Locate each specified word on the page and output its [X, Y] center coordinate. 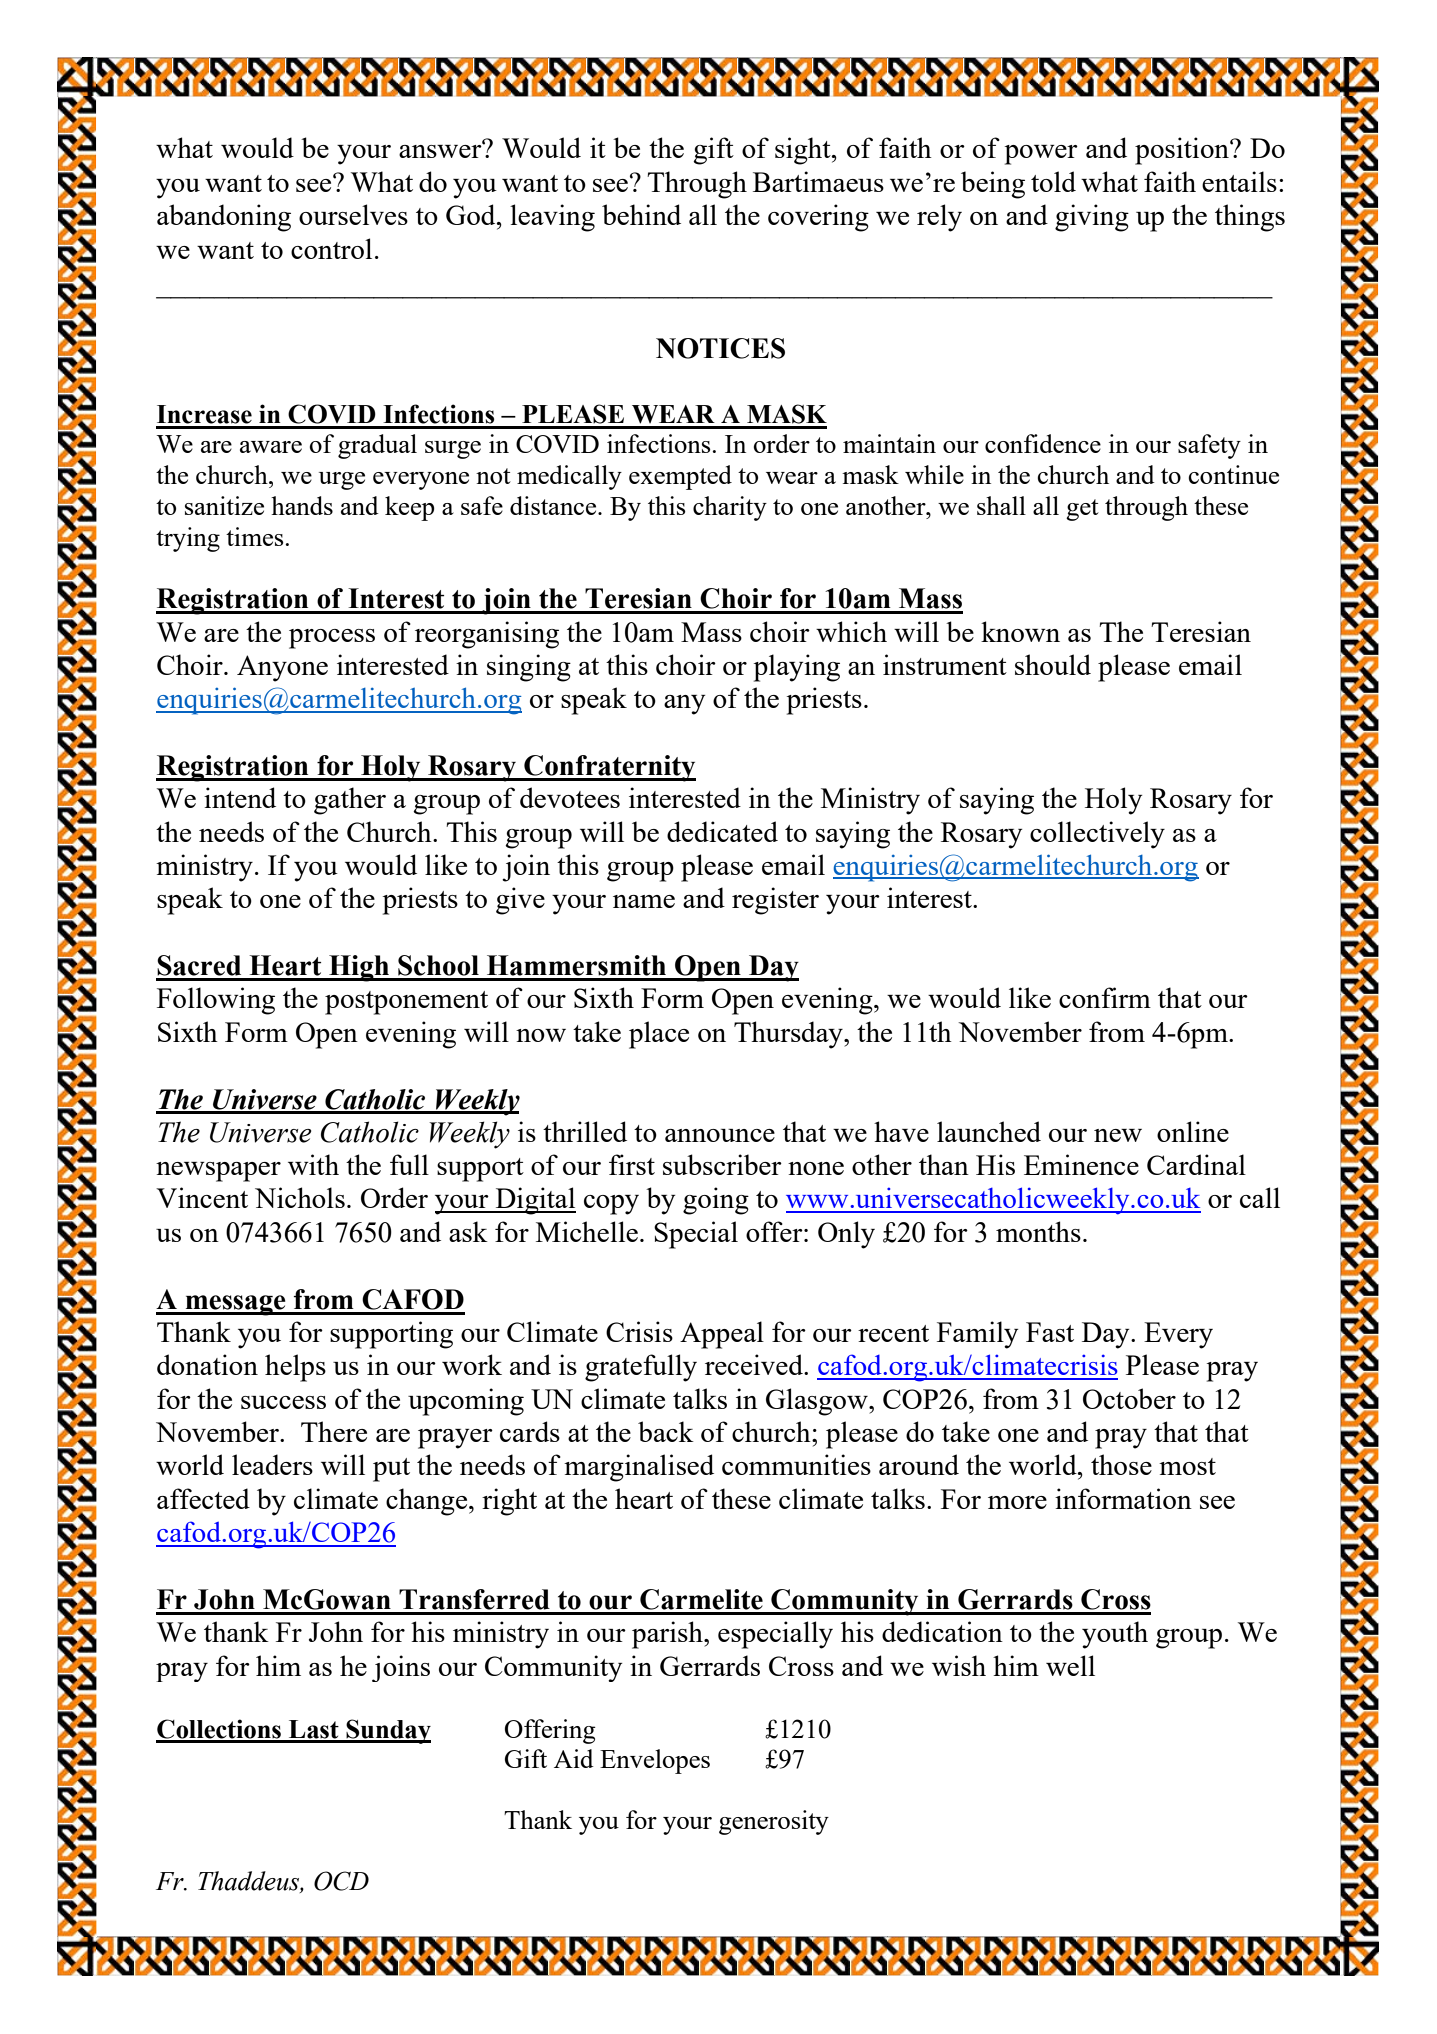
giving [1092, 218]
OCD [341, 1881]
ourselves [353, 214]
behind [641, 214]
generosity [774, 1822]
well [1070, 1665]
